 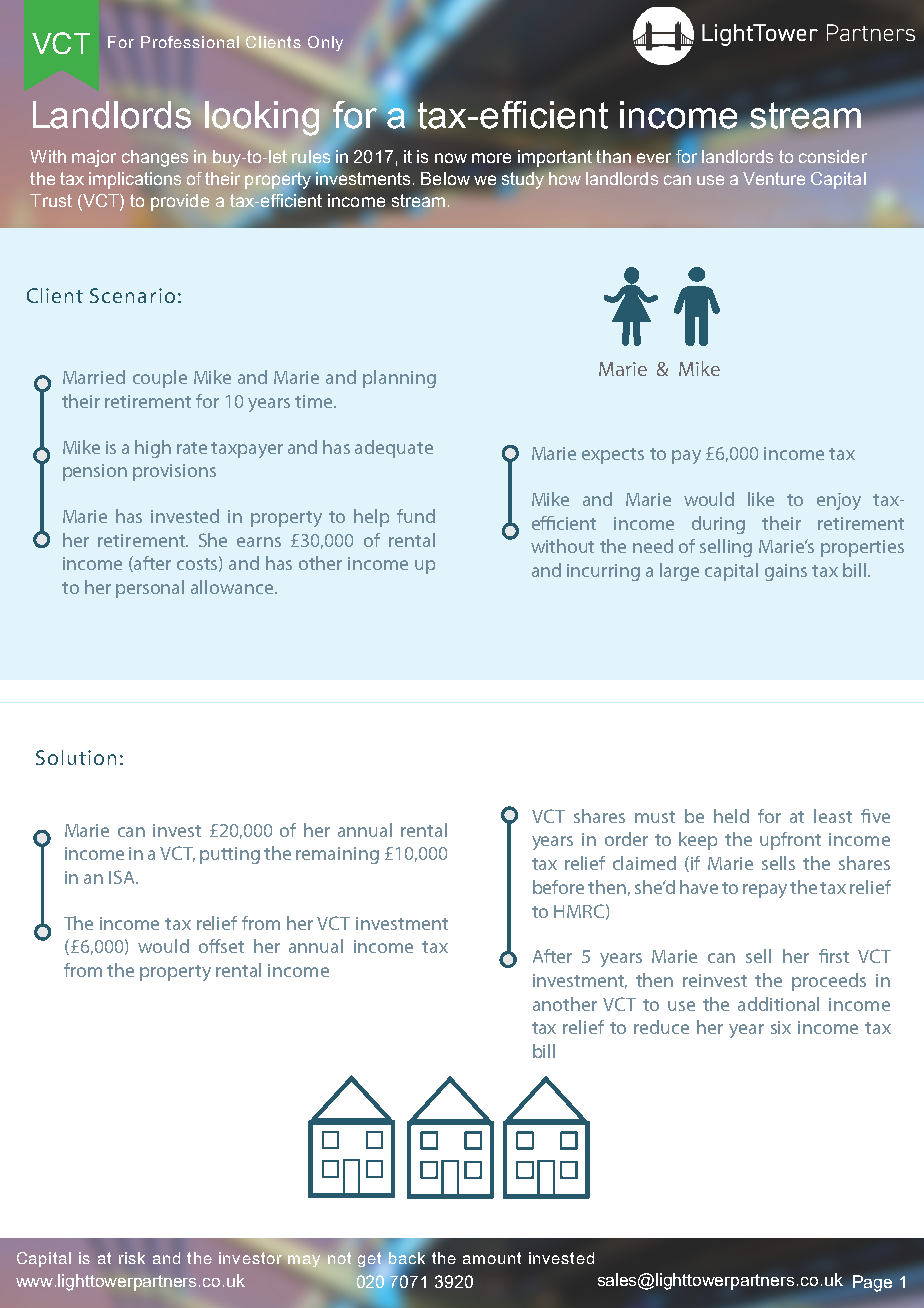 What do you see at coordinates (833, 156) in the screenshot?
I see `consider` at bounding box center [833, 156].
